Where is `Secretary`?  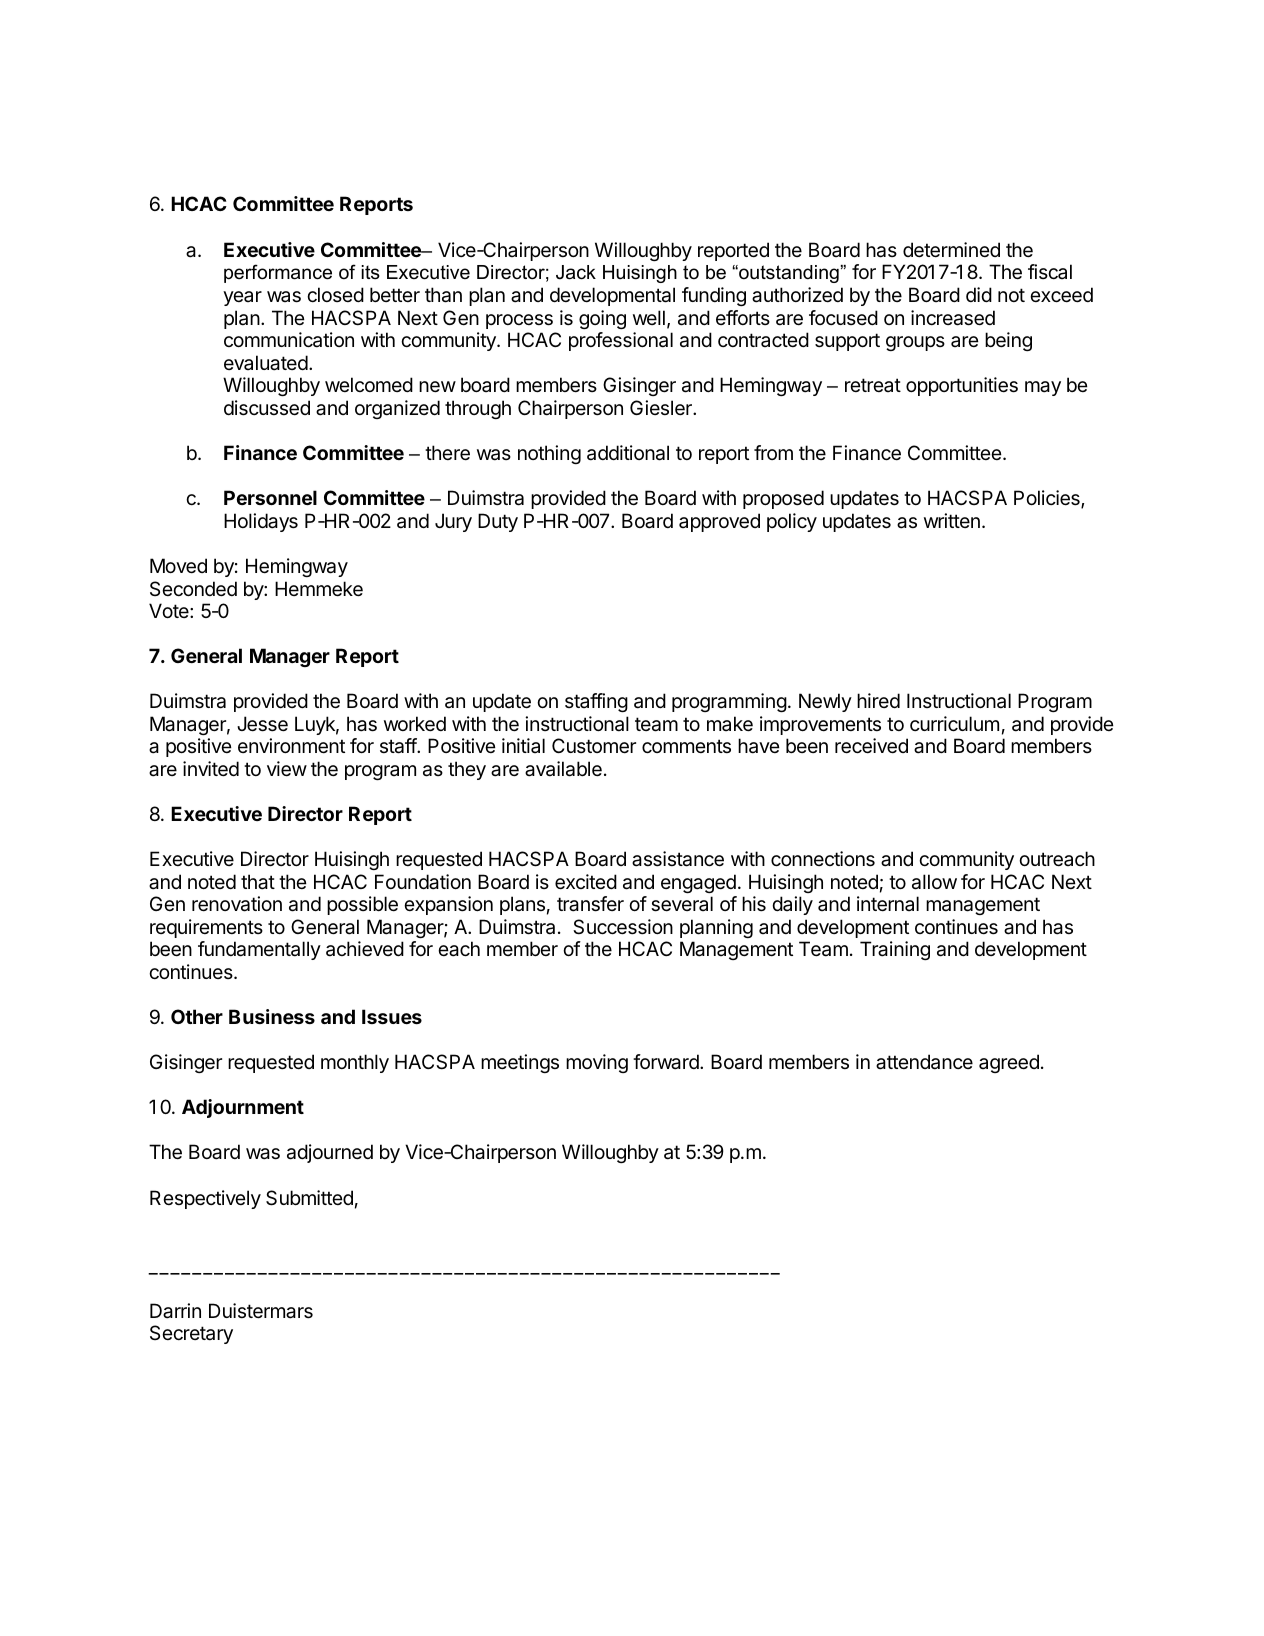
Secretary is located at coordinates (191, 1334).
